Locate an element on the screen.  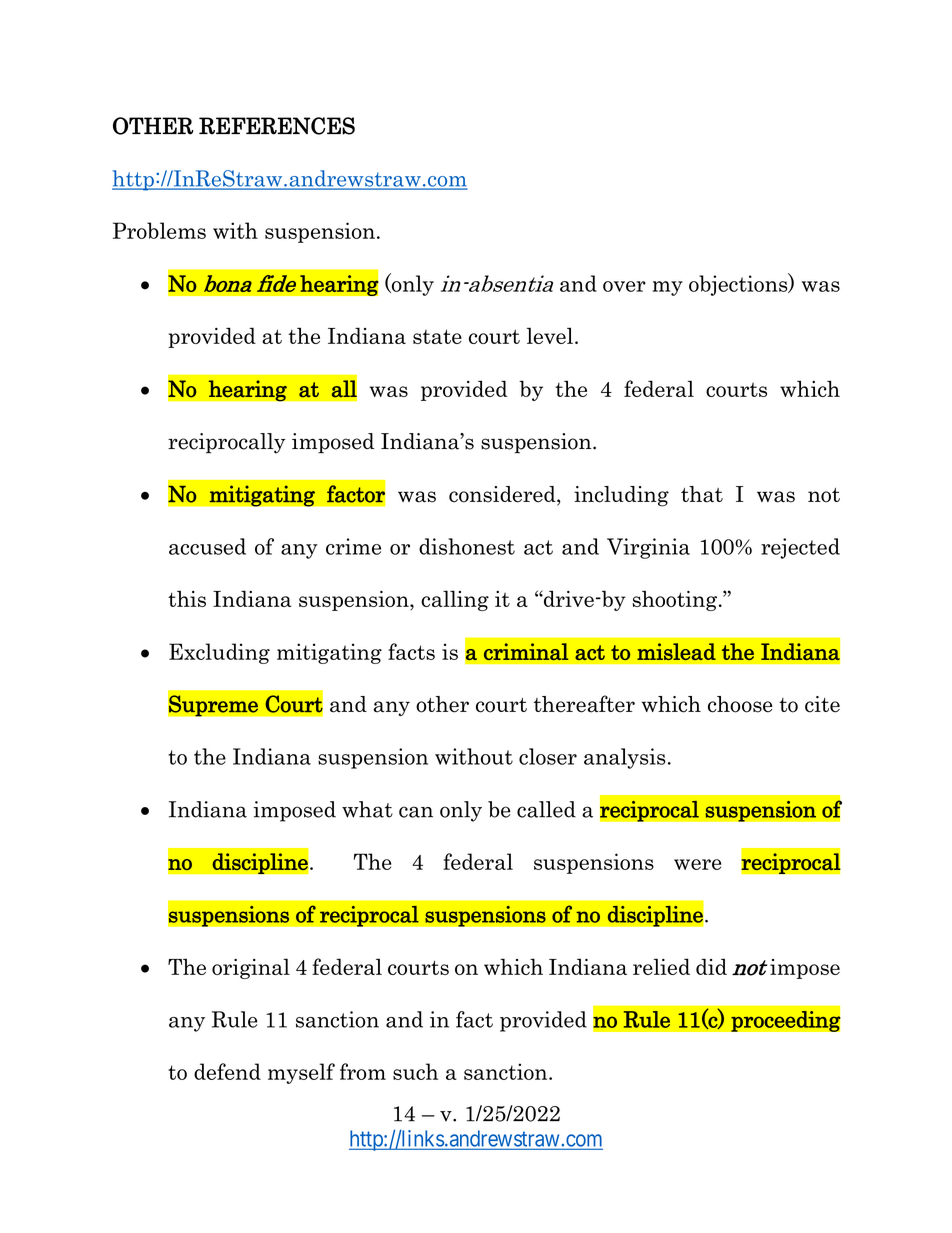
level is located at coordinates (550, 335).
